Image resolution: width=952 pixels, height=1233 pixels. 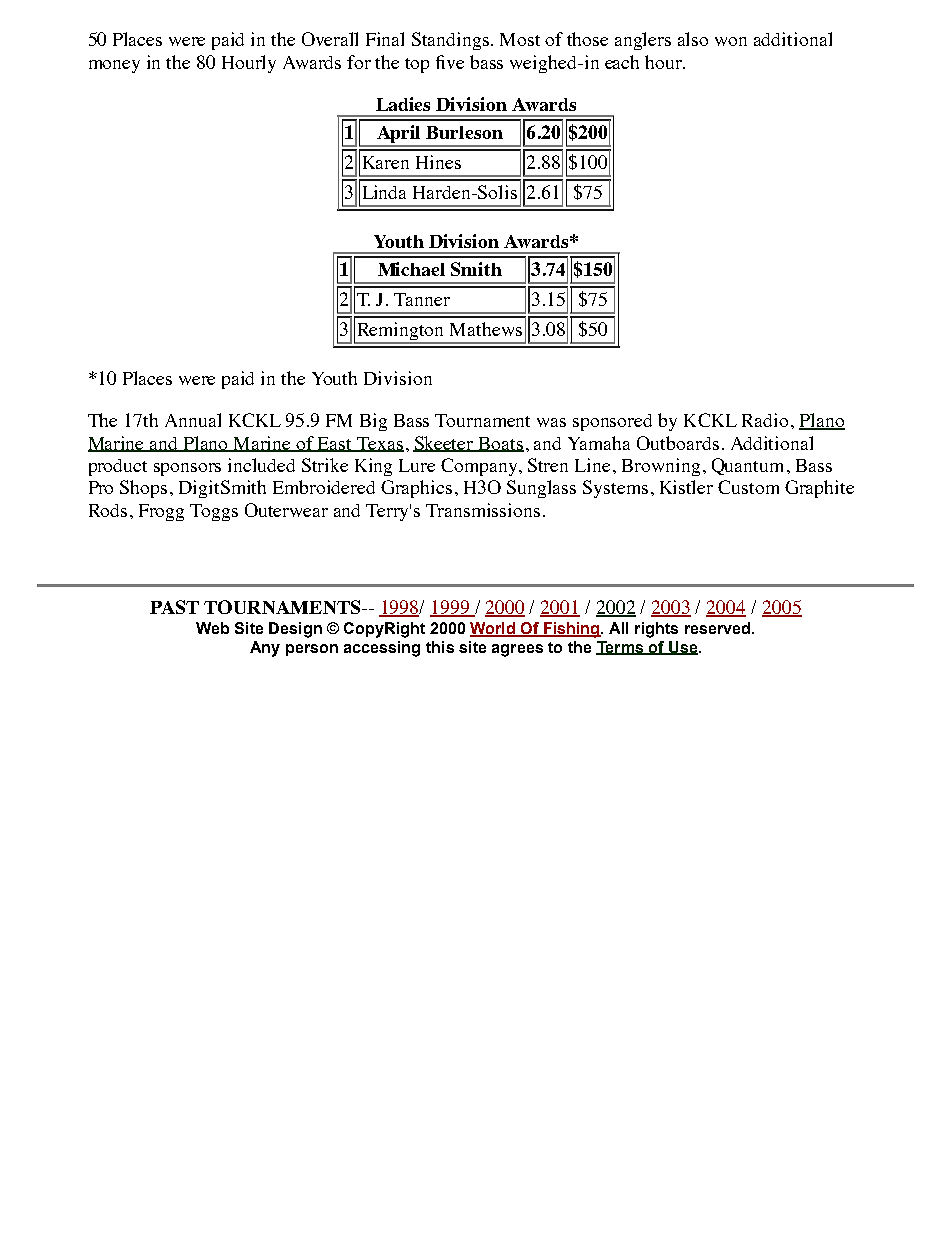 I want to click on money, so click(x=114, y=66).
